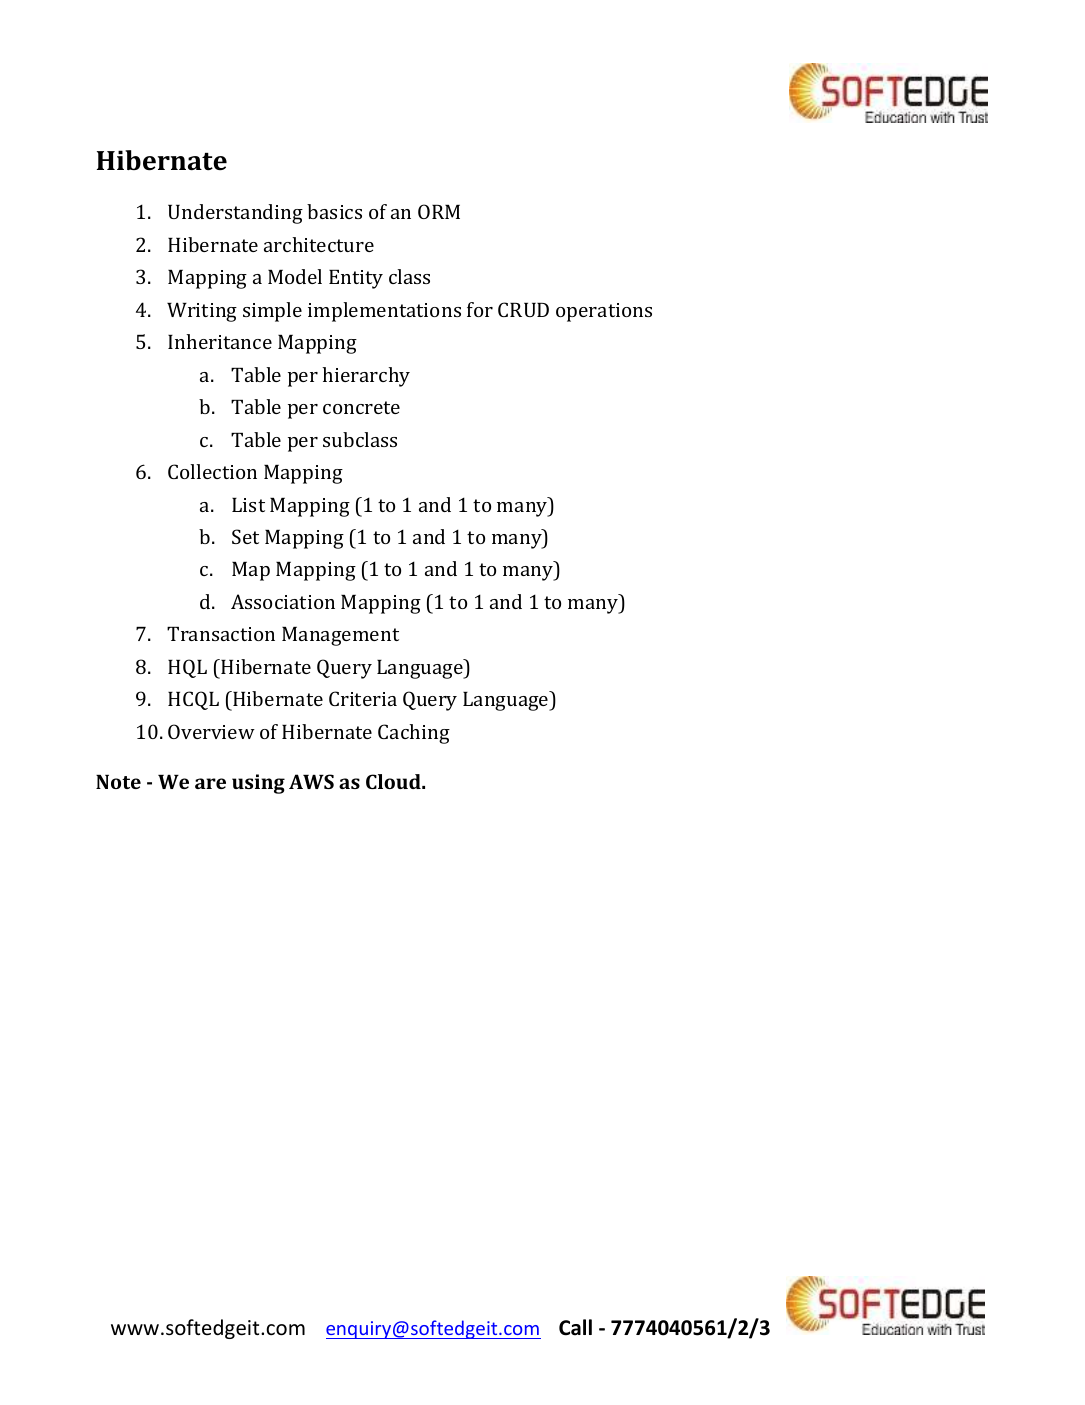 The image size is (1085, 1405). What do you see at coordinates (356, 279) in the page?
I see `Entity` at bounding box center [356, 279].
